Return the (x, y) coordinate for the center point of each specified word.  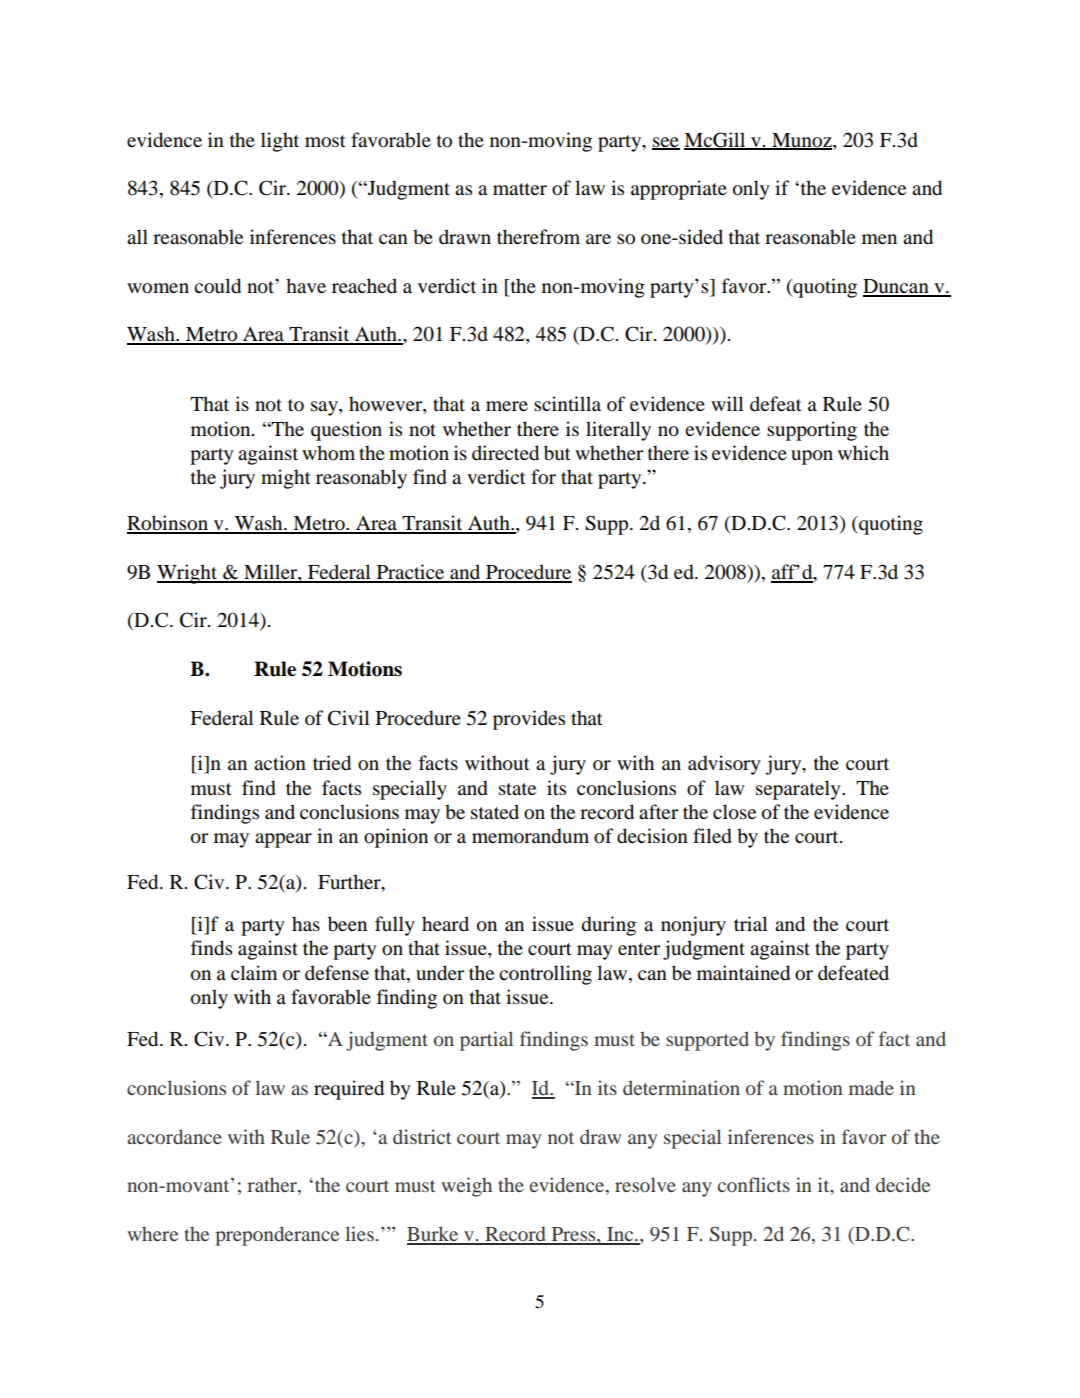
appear (283, 840)
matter (520, 189)
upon (812, 457)
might (286, 479)
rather (273, 1186)
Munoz (802, 141)
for (543, 477)
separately (799, 790)
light (280, 142)
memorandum (530, 836)
